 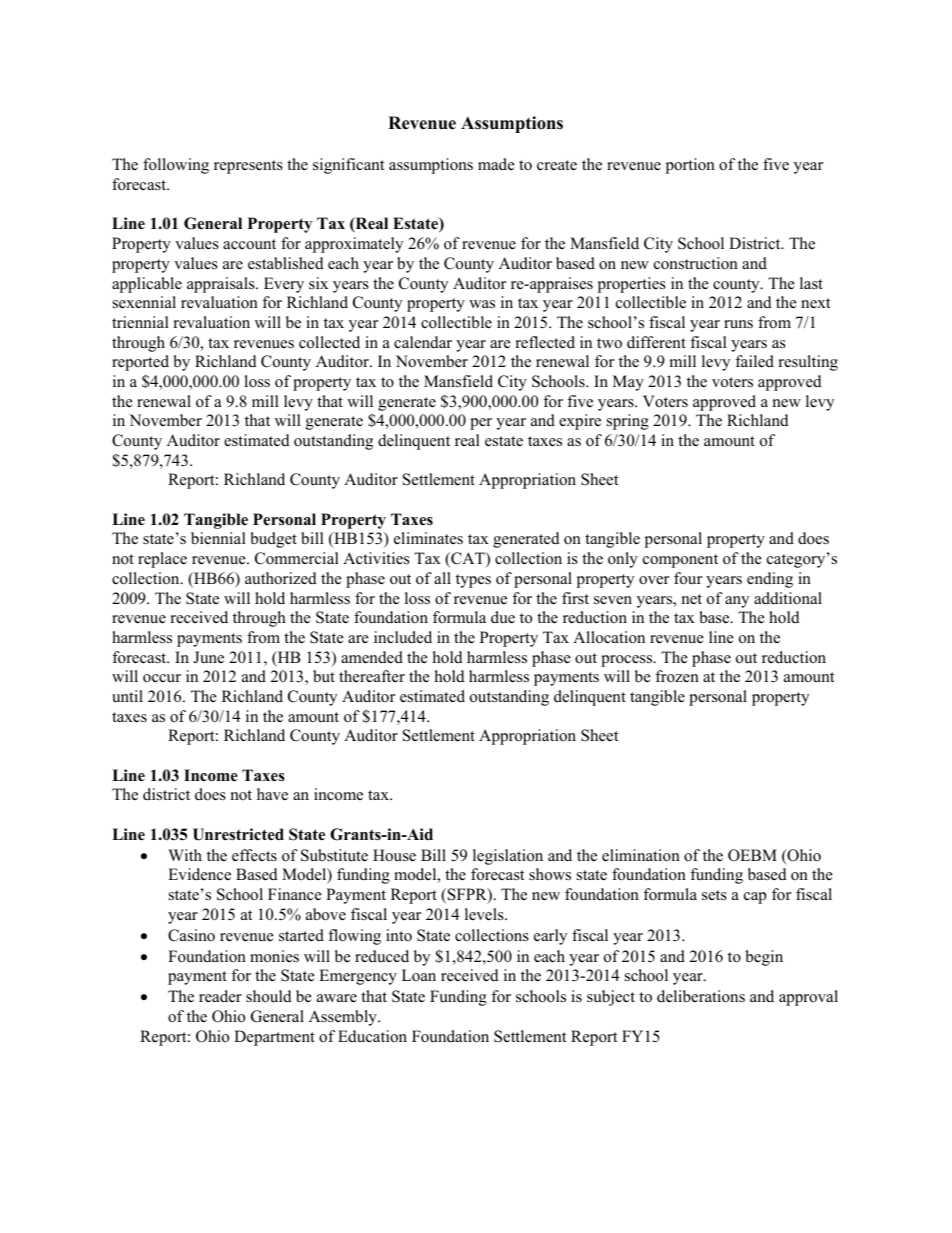 I want to click on spring, so click(x=628, y=422).
